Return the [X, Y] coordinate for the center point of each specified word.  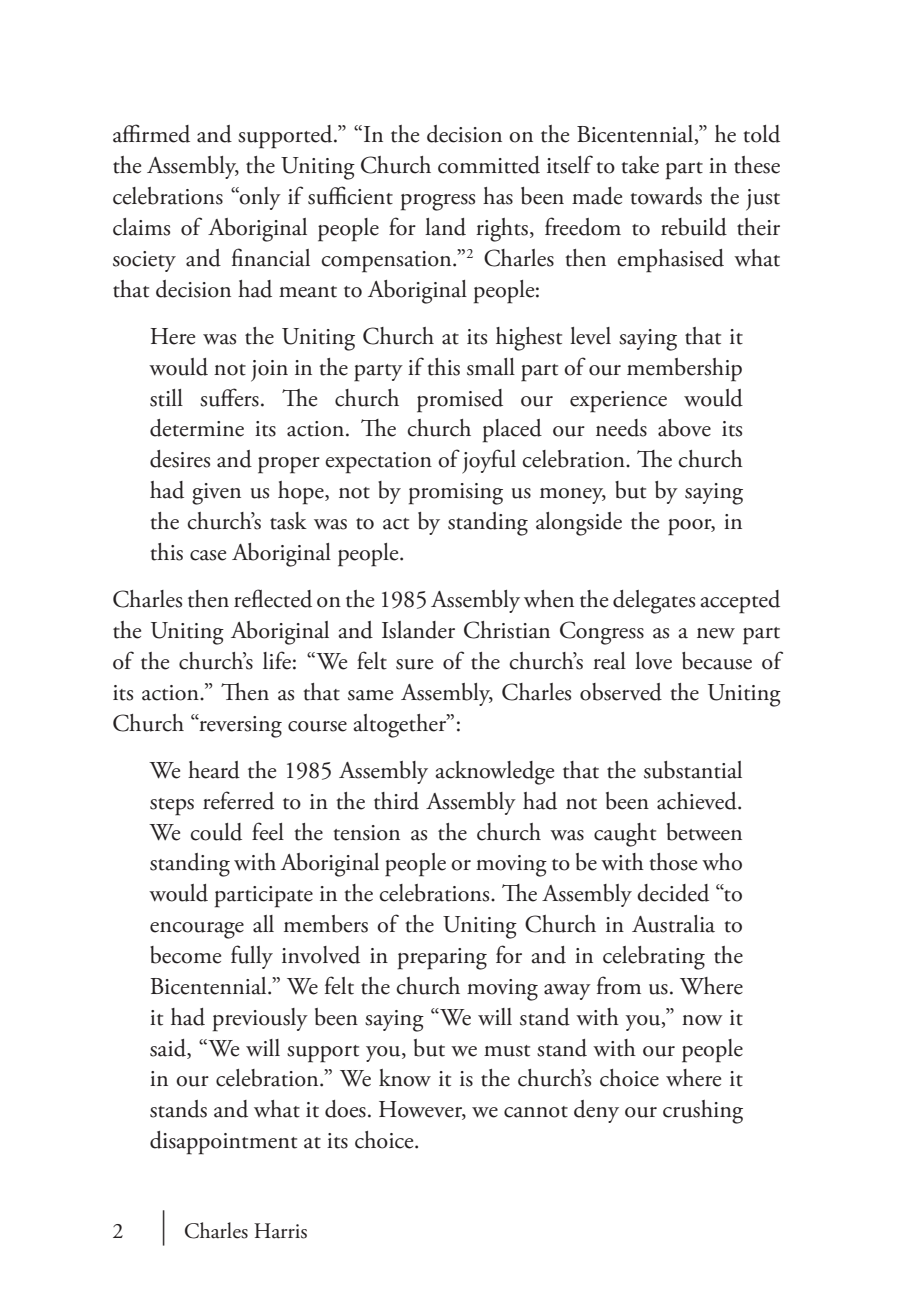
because [717, 661]
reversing [239, 726]
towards [666, 196]
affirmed [151, 133]
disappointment [223, 1143]
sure [414, 664]
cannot [536, 1112]
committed [489, 165]
